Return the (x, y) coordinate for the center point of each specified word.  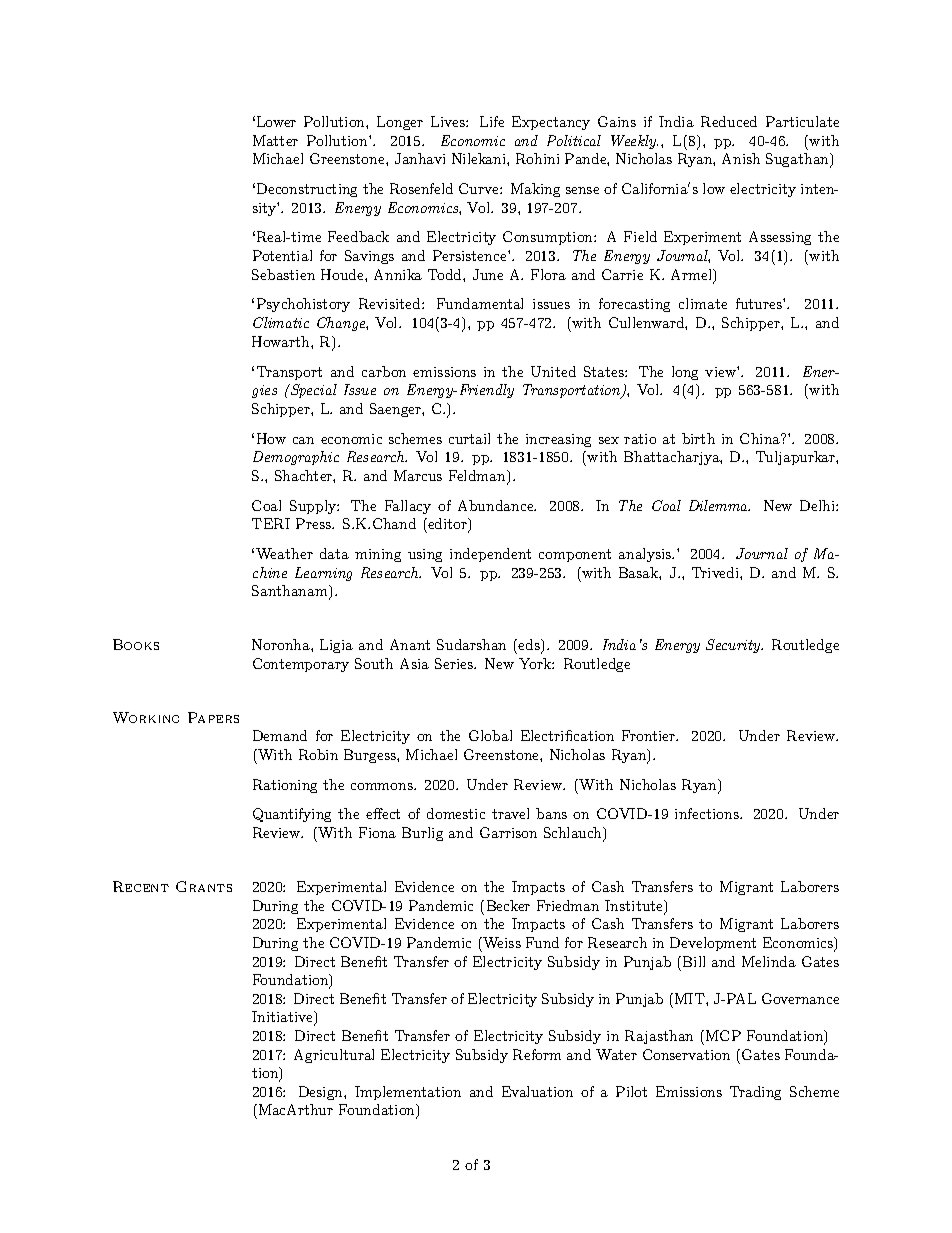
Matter (275, 140)
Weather (284, 553)
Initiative (283, 1018)
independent (490, 555)
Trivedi (716, 572)
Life (492, 121)
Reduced (729, 121)
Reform (537, 1054)
